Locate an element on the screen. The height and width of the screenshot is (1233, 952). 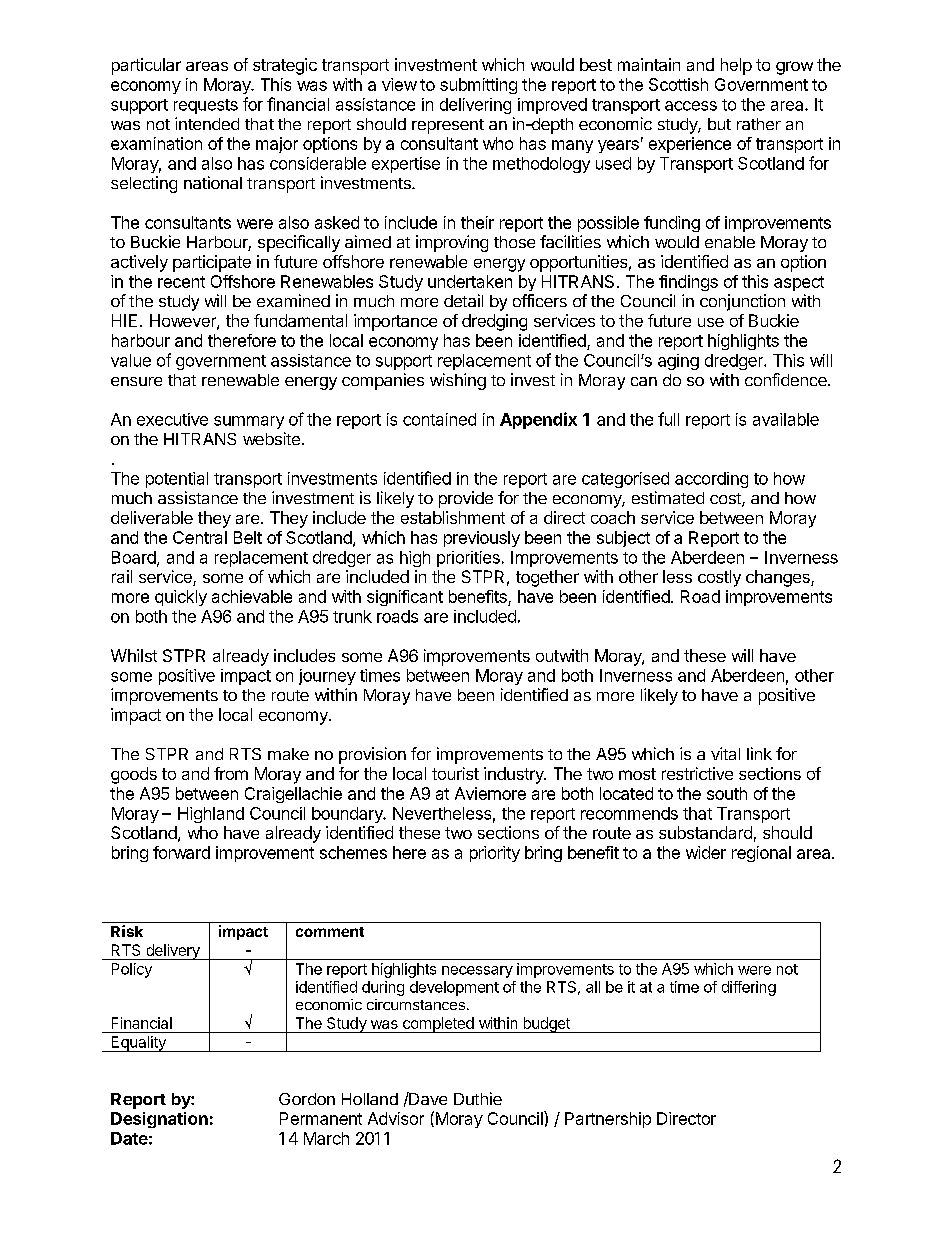
changes is located at coordinates (779, 578).
